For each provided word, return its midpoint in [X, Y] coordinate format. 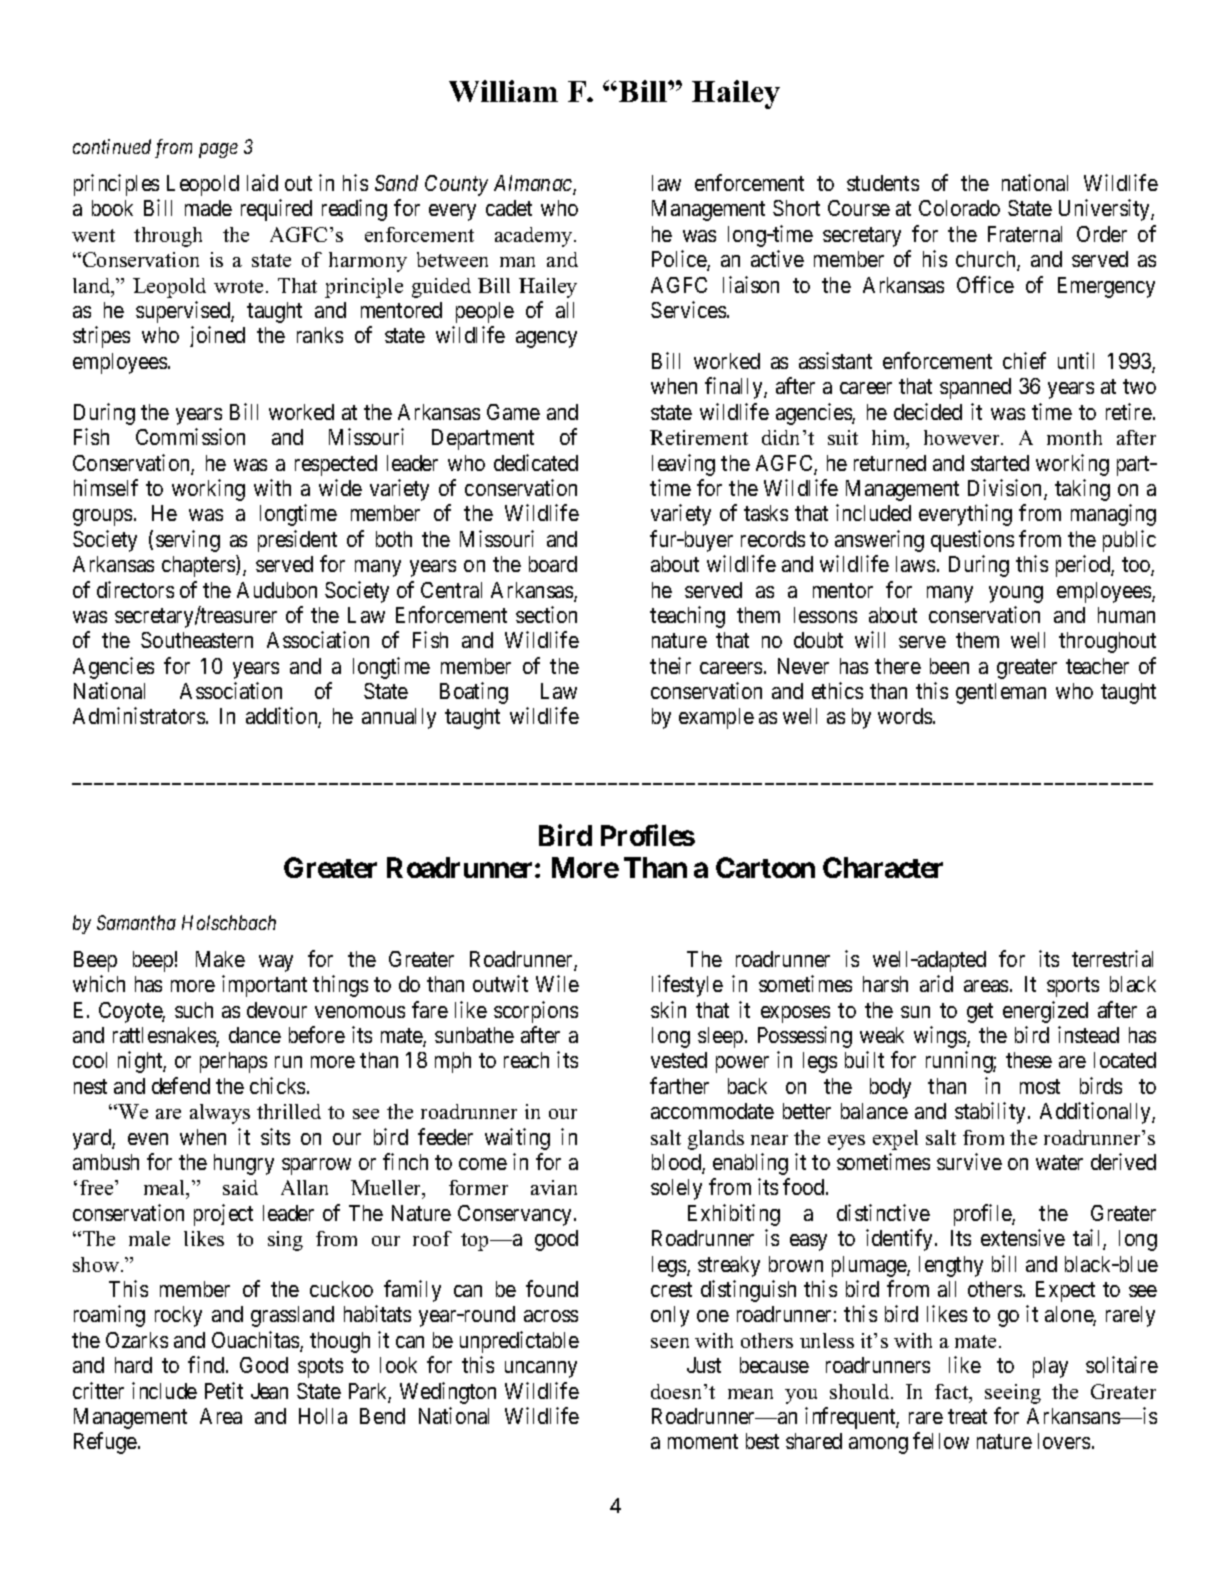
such [194, 1010]
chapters [199, 566]
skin [668, 1009]
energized [1045, 1012]
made [208, 208]
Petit [224, 1390]
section [546, 614]
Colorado [959, 208]
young [1016, 594]
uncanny [541, 1369]
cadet [509, 208]
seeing [1013, 1394]
